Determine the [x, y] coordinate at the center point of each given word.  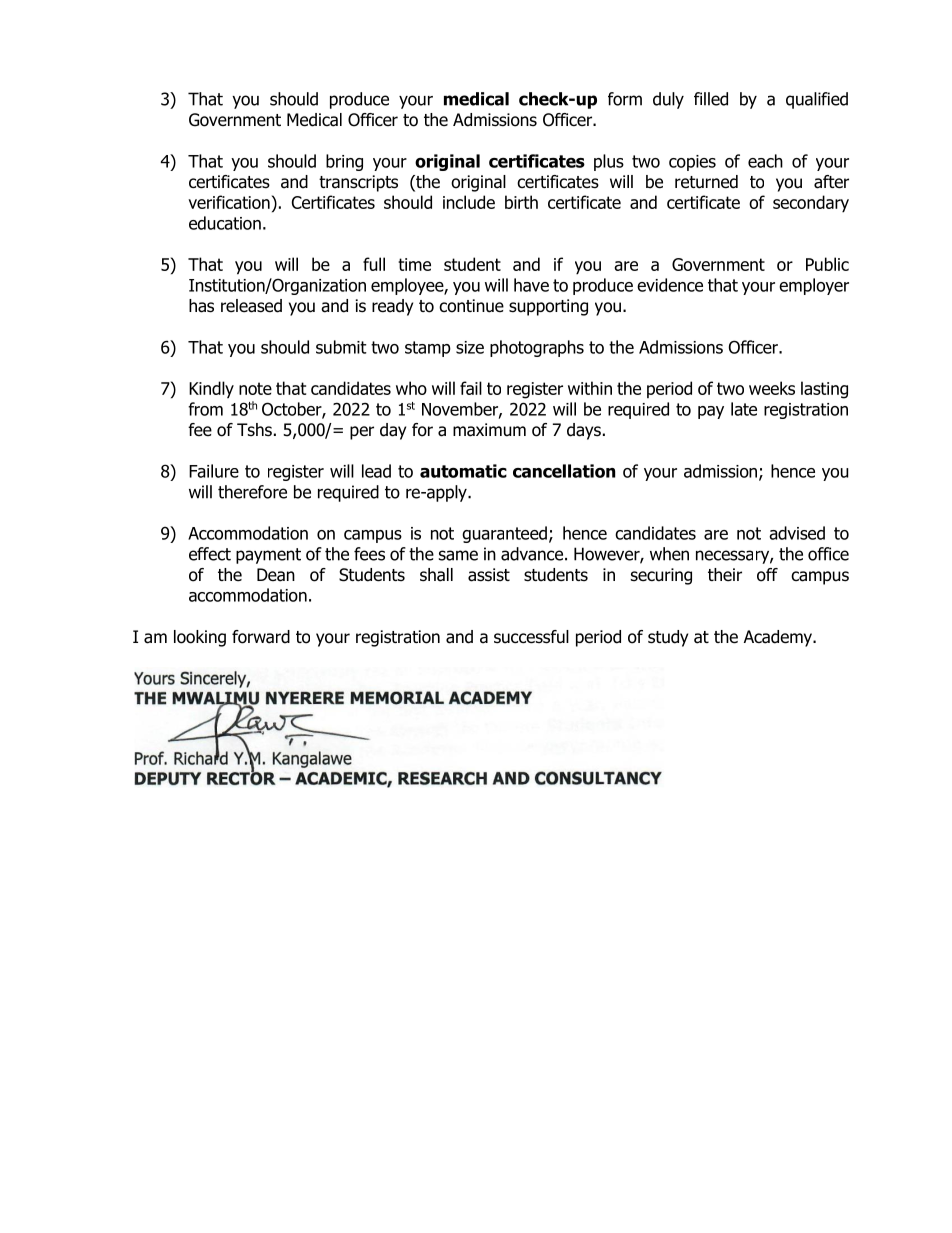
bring [344, 162]
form [625, 99]
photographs [537, 348]
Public [827, 264]
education [225, 223]
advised [797, 533]
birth [521, 202]
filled [711, 99]
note [255, 388]
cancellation [564, 471]
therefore [252, 492]
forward [261, 637]
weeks [772, 388]
